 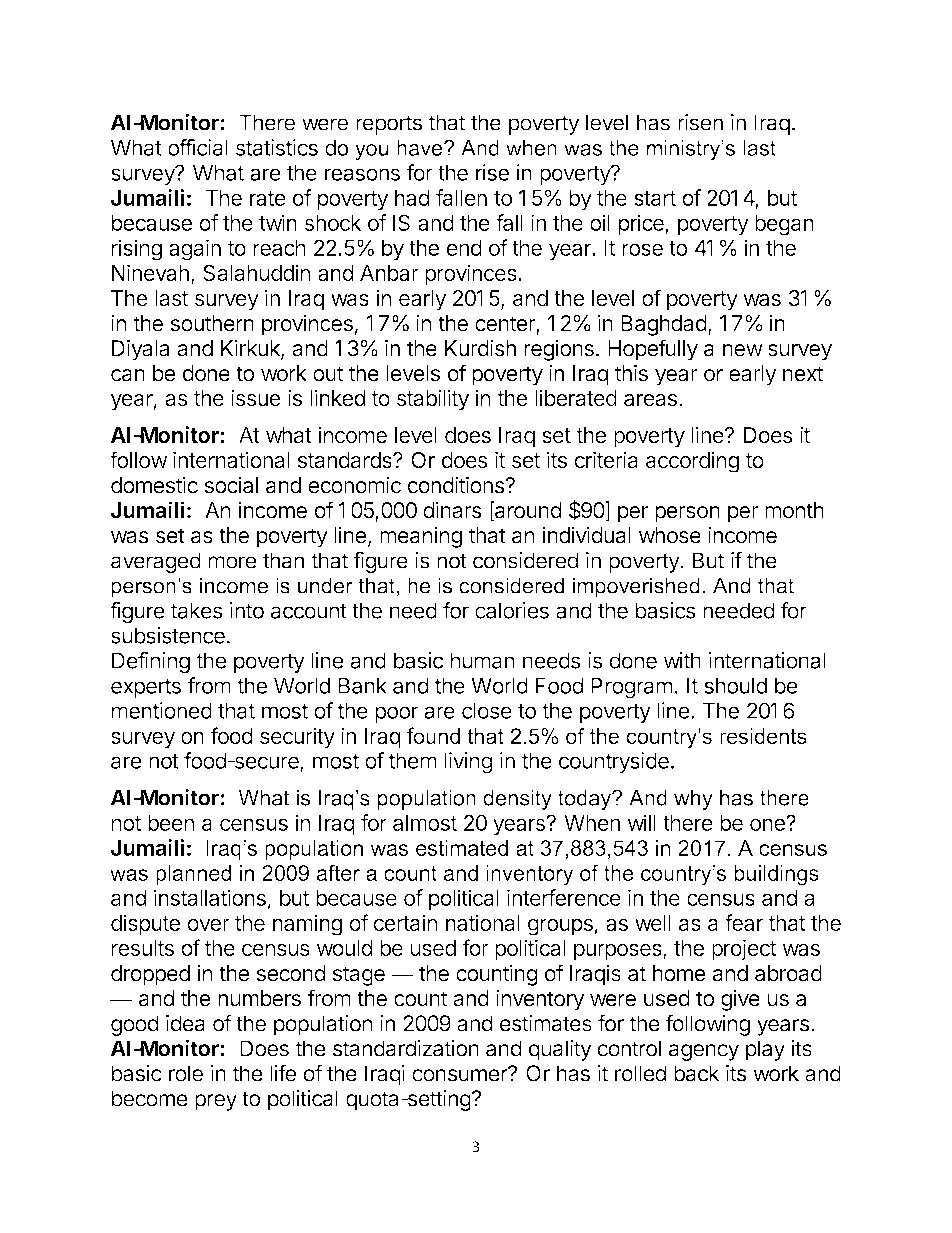 What do you see at coordinates (186, 1073) in the screenshot?
I see `role` at bounding box center [186, 1073].
